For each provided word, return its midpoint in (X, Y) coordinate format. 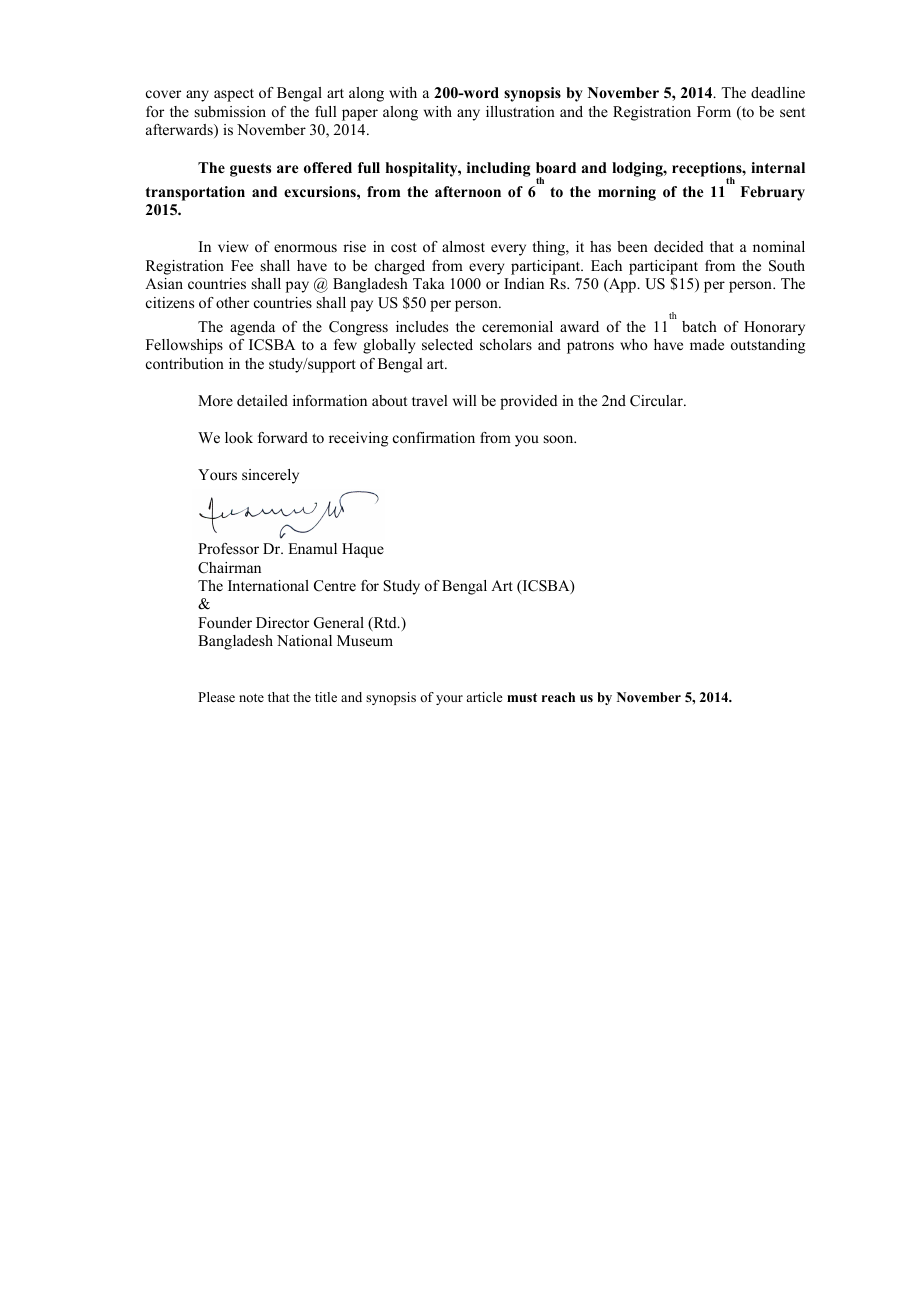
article (485, 697)
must (522, 697)
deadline (778, 92)
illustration (520, 111)
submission (230, 111)
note (251, 697)
